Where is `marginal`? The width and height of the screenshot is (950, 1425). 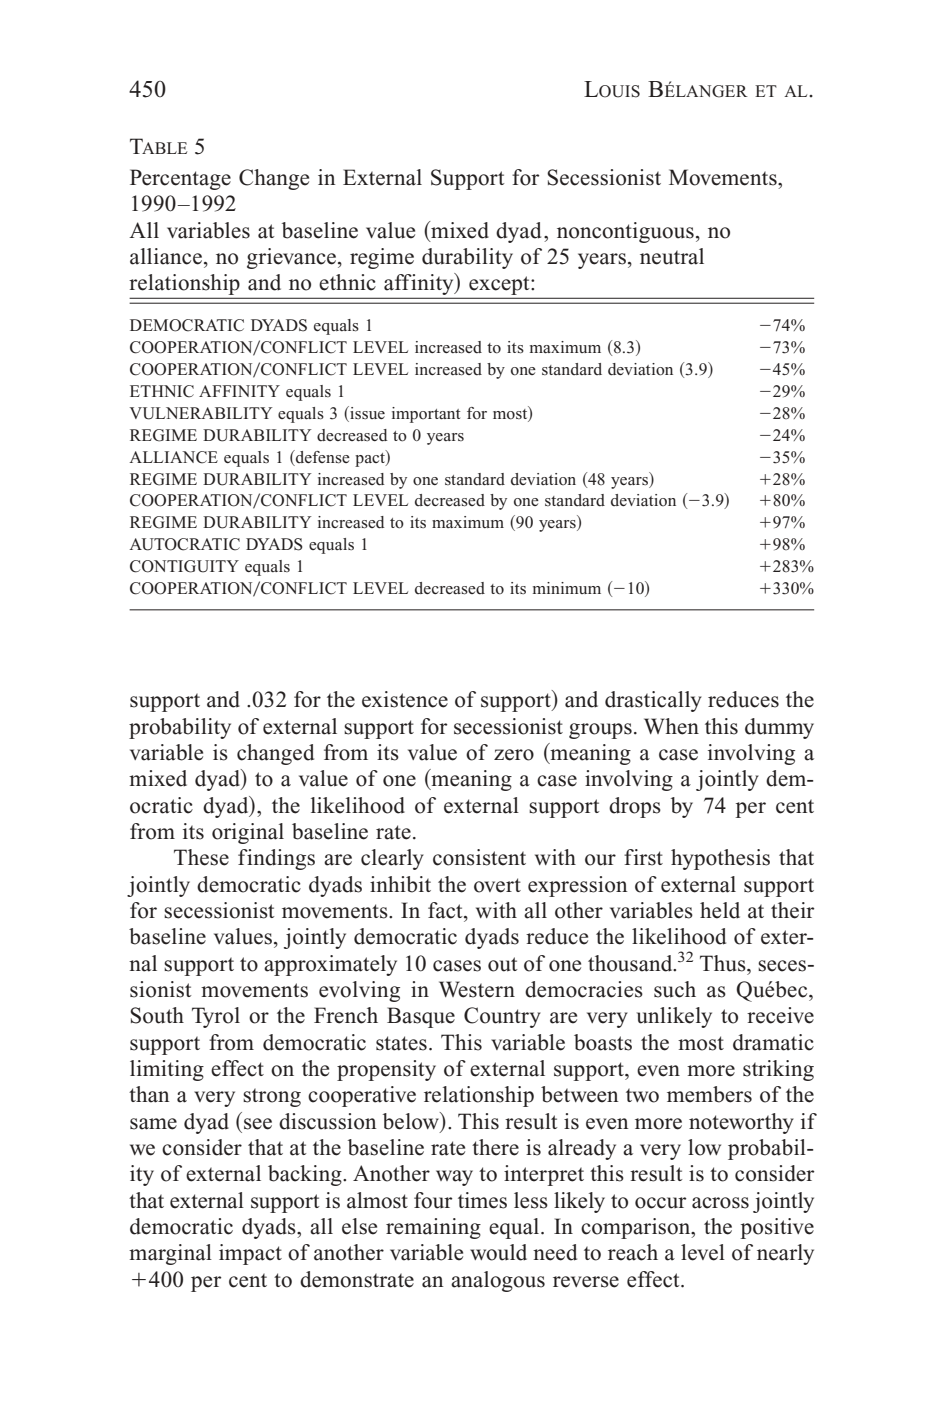 marginal is located at coordinates (170, 1254).
